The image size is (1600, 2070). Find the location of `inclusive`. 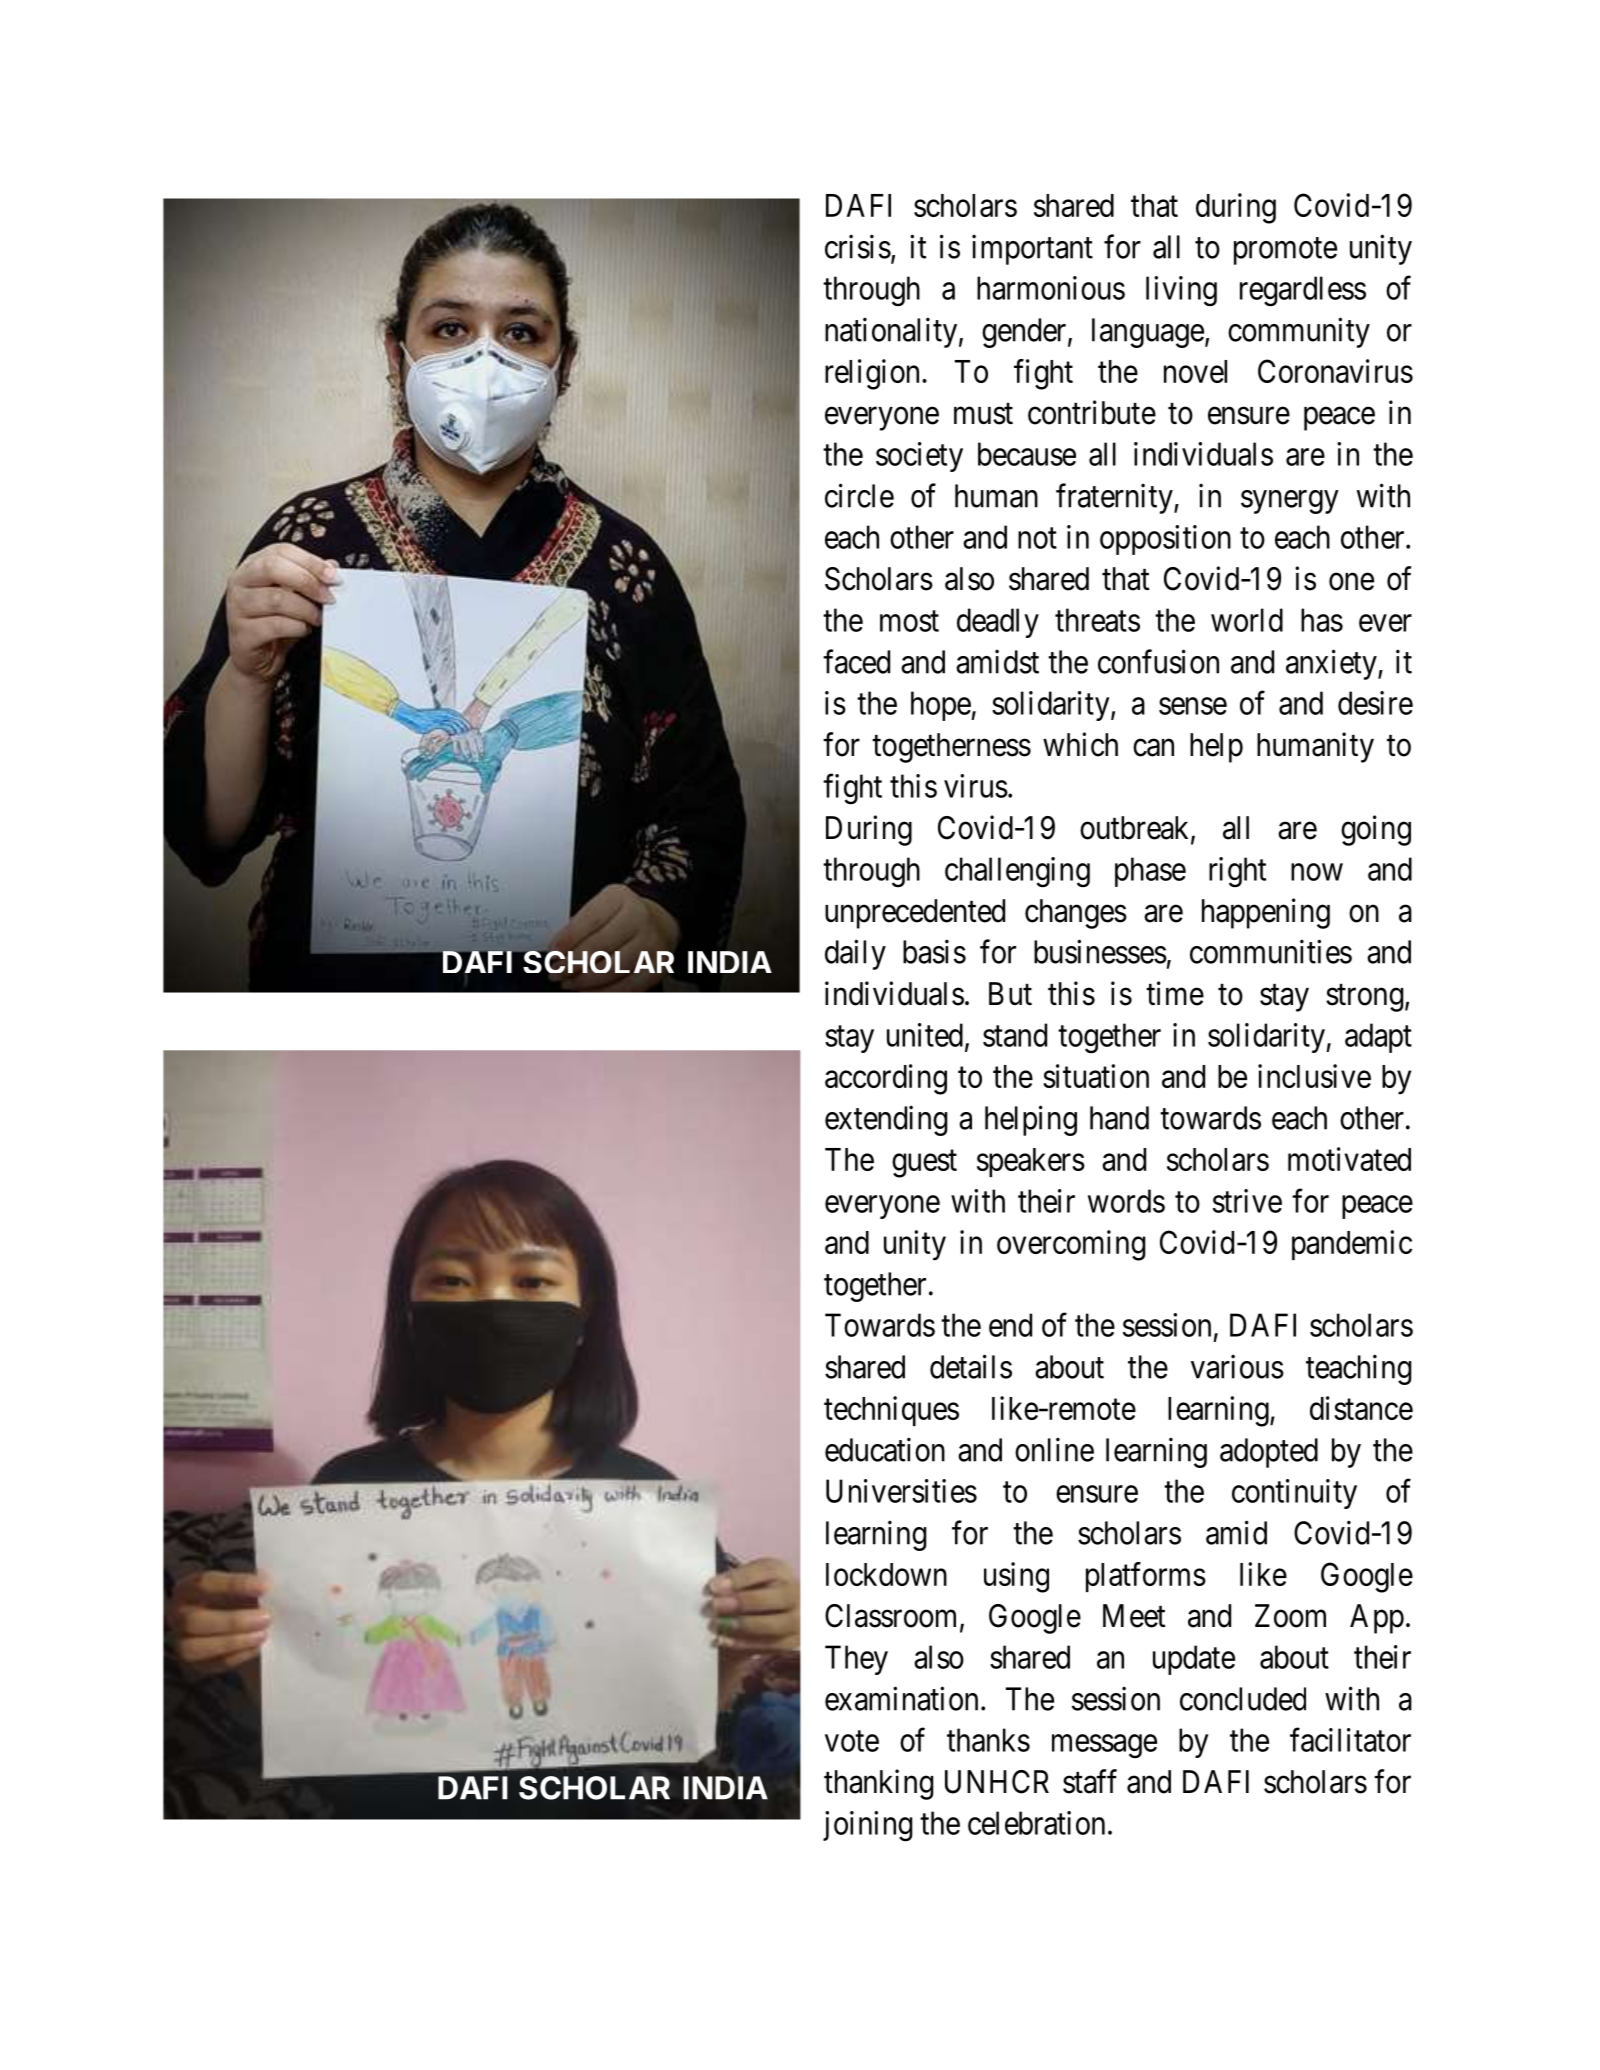

inclusive is located at coordinates (1314, 1076).
